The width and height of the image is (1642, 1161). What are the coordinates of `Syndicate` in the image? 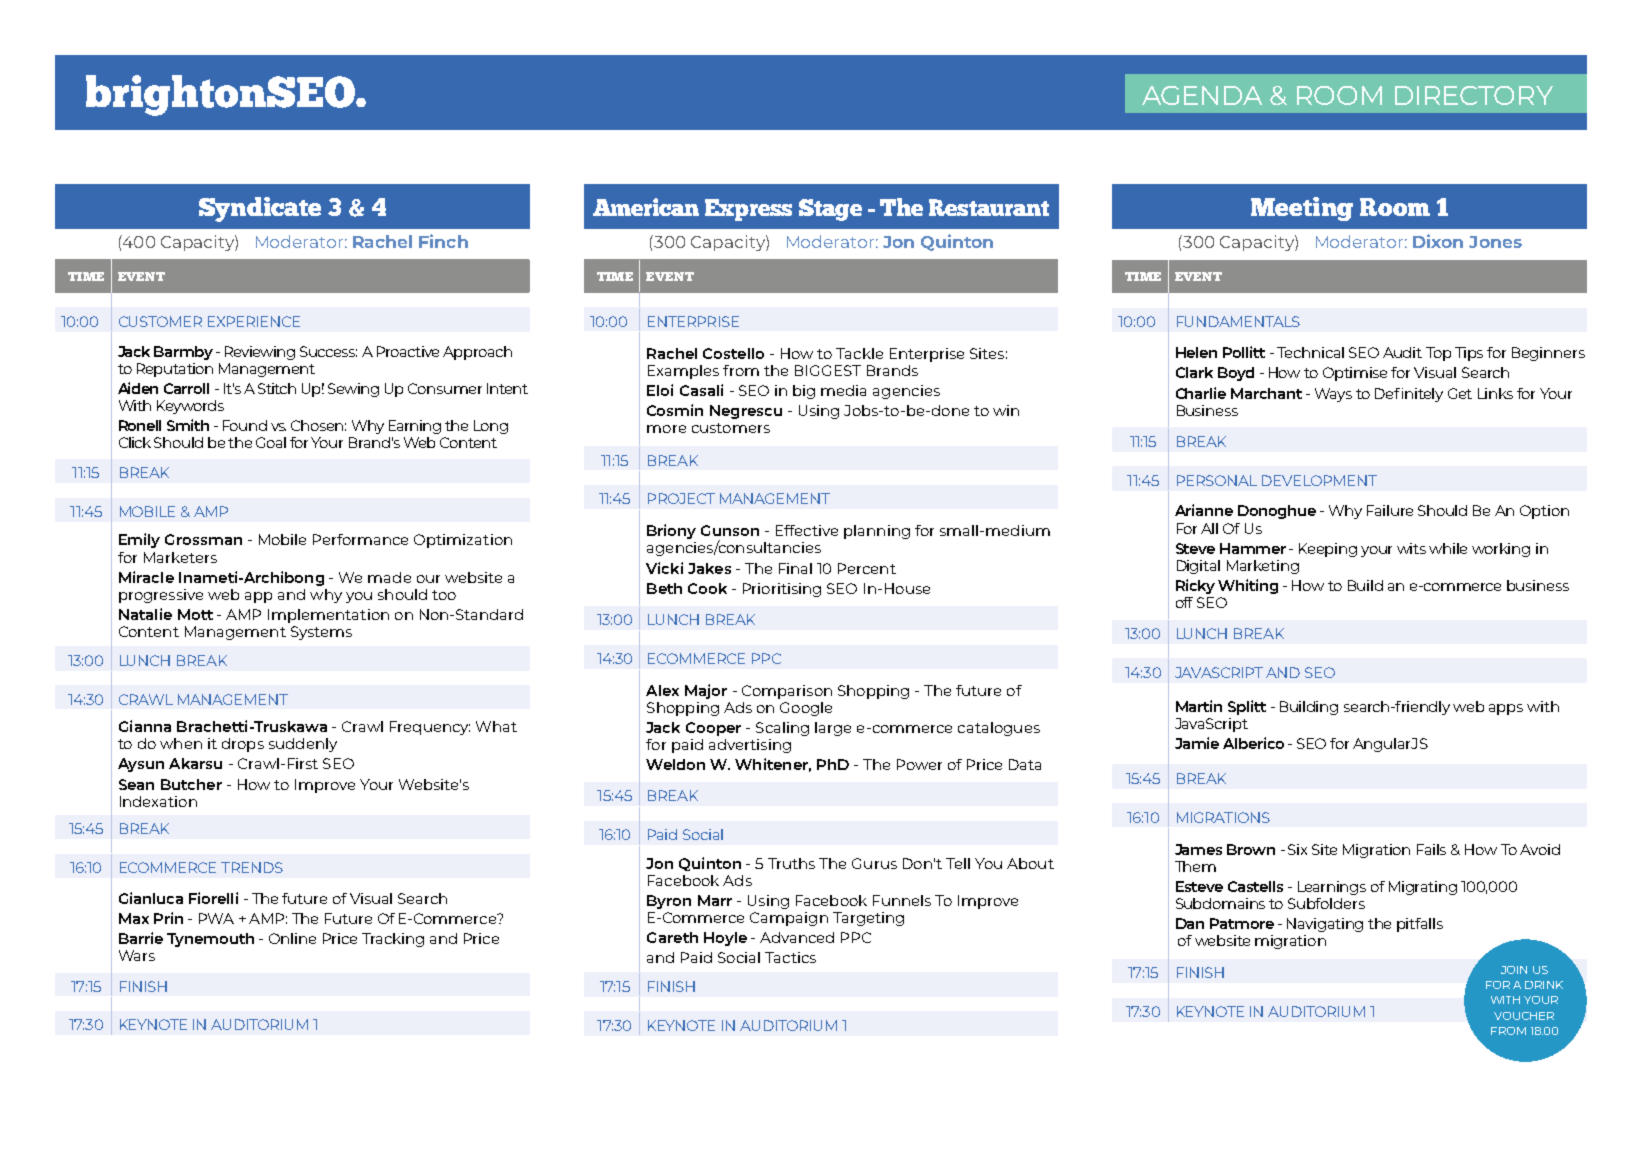 It's located at (260, 209).
